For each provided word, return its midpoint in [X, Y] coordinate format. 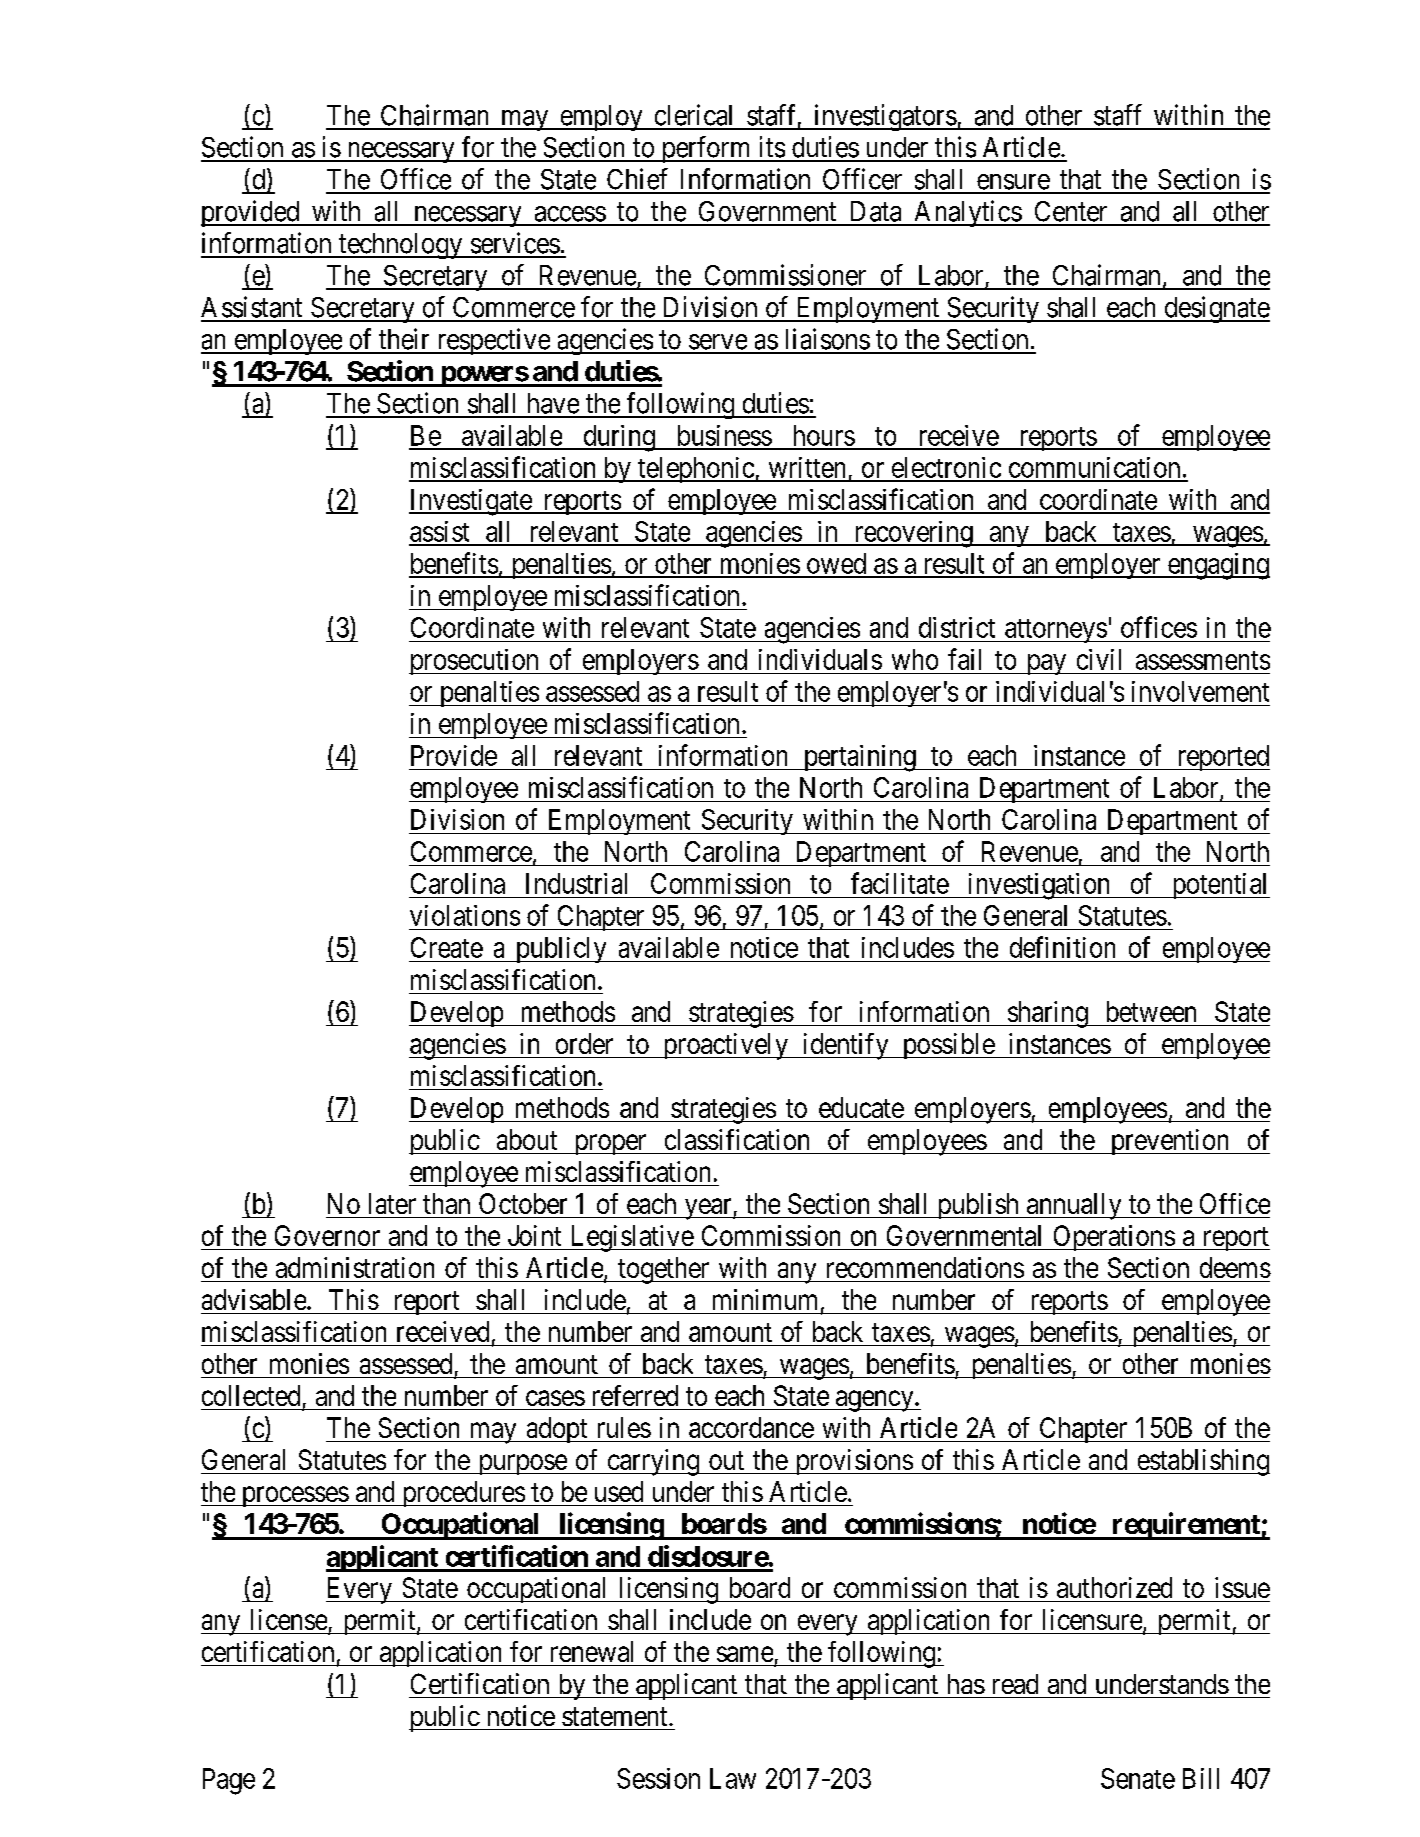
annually [1074, 1206]
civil [1099, 659]
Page [229, 1781]
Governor [327, 1235]
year [708, 1209]
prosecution [475, 662]
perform [706, 149]
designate [1216, 309]
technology [401, 246]
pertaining [859, 758]
